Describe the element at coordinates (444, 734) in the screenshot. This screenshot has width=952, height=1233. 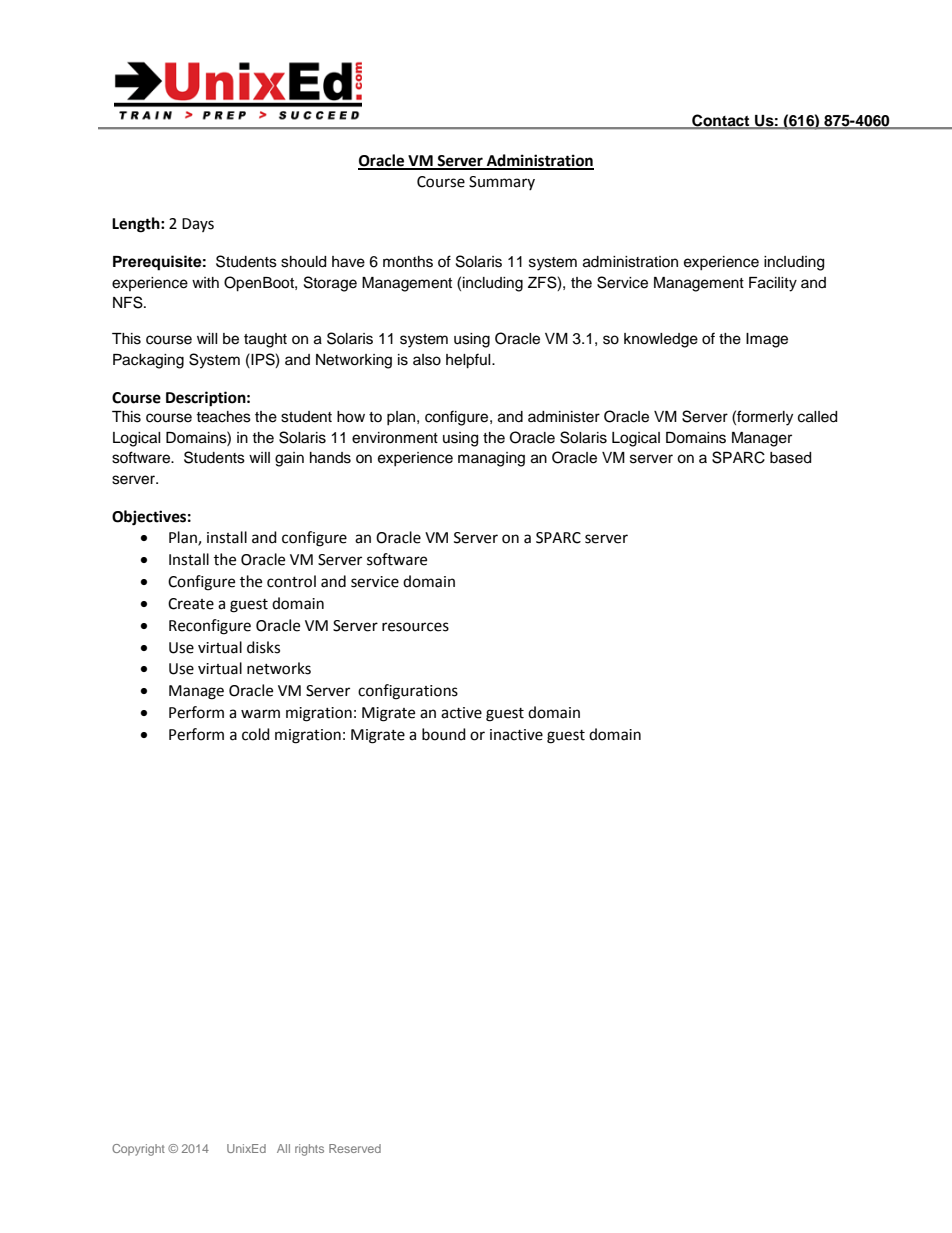
I see `bound` at that location.
